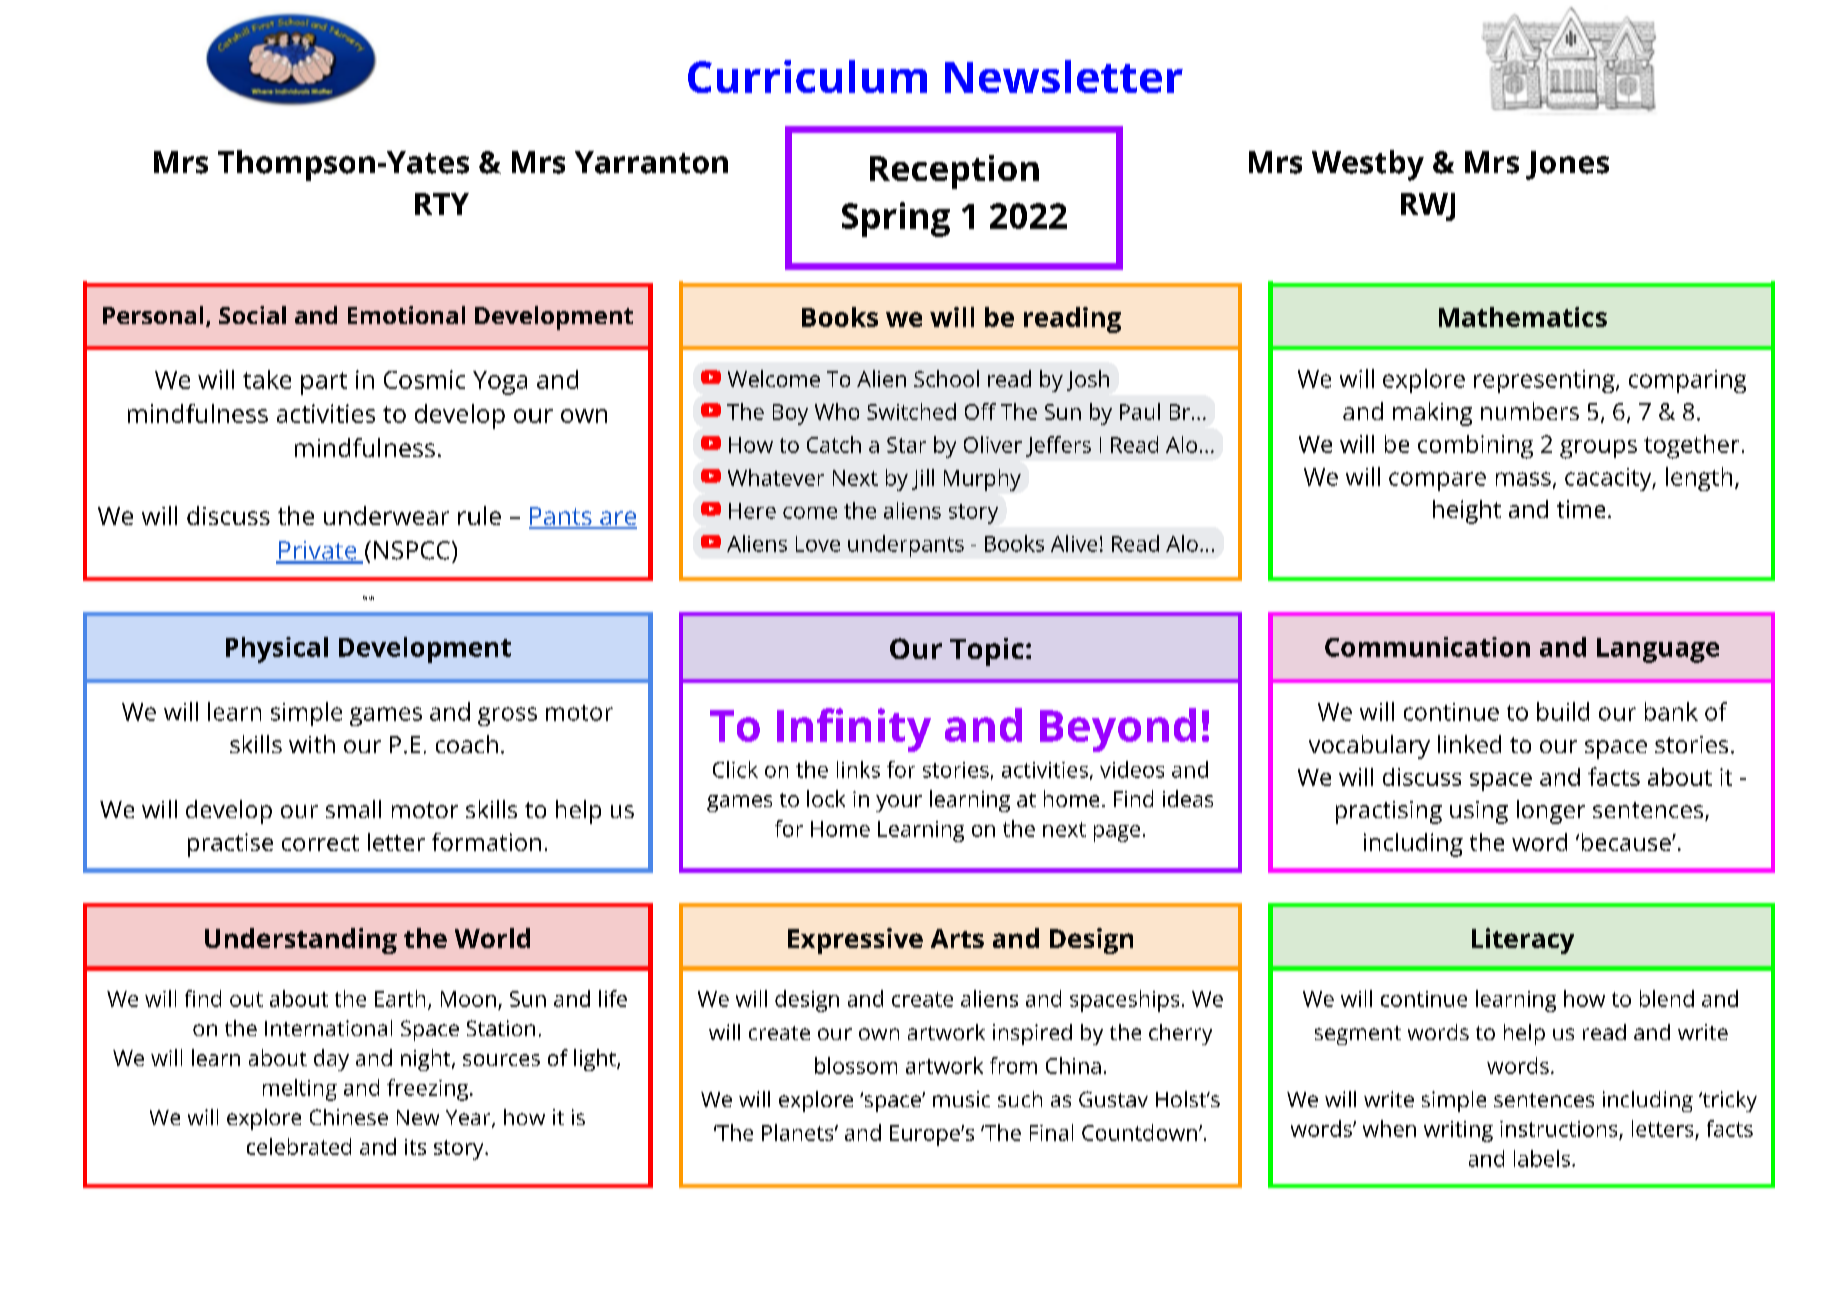 This screenshot has height=1297, width=1832. Describe the element at coordinates (277, 650) in the screenshot. I see `Physical` at that location.
